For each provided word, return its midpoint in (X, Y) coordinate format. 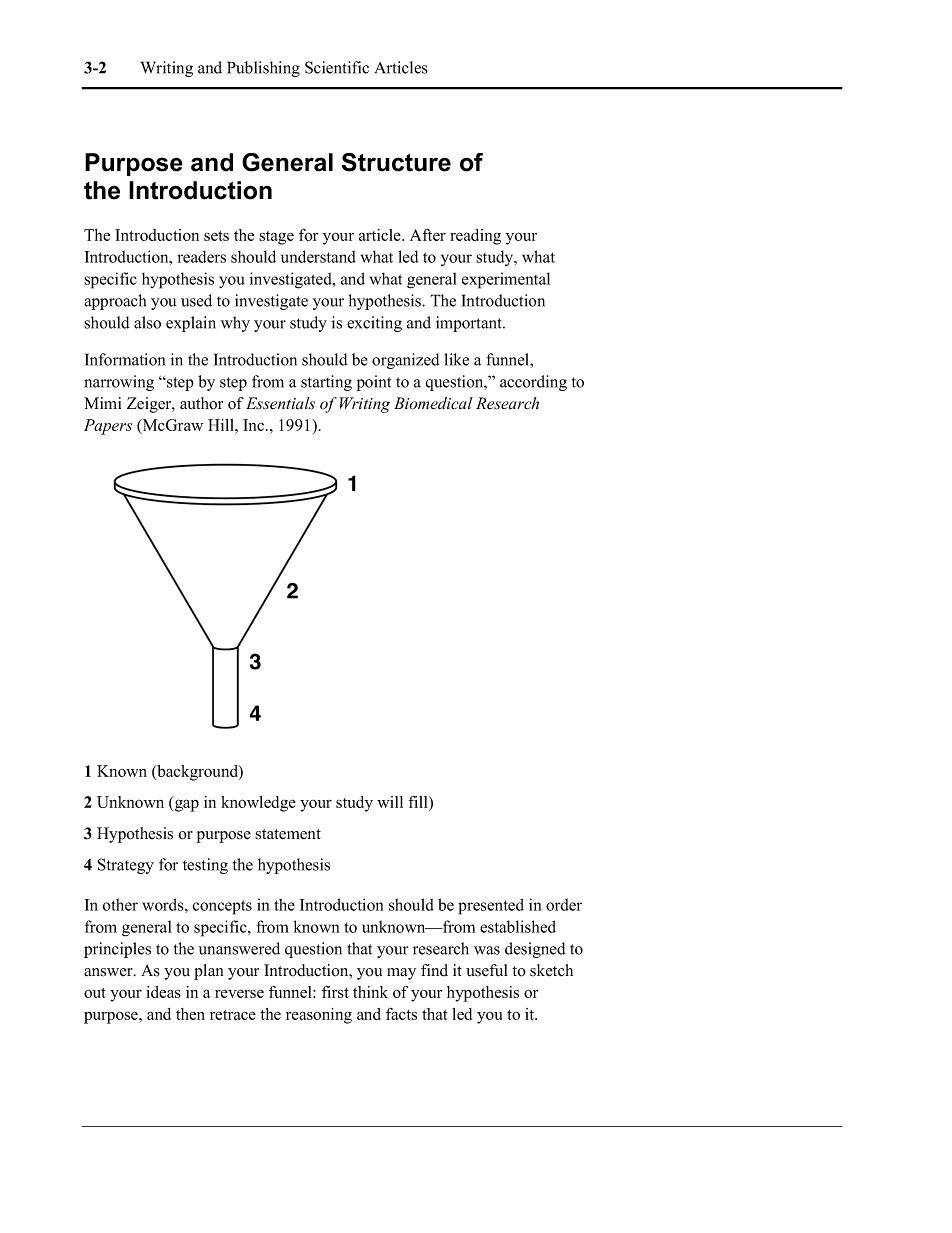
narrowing (119, 383)
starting (326, 383)
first (335, 991)
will (390, 802)
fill (419, 802)
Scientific (337, 67)
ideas (163, 992)
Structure (396, 162)
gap (187, 805)
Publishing (263, 69)
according (533, 383)
